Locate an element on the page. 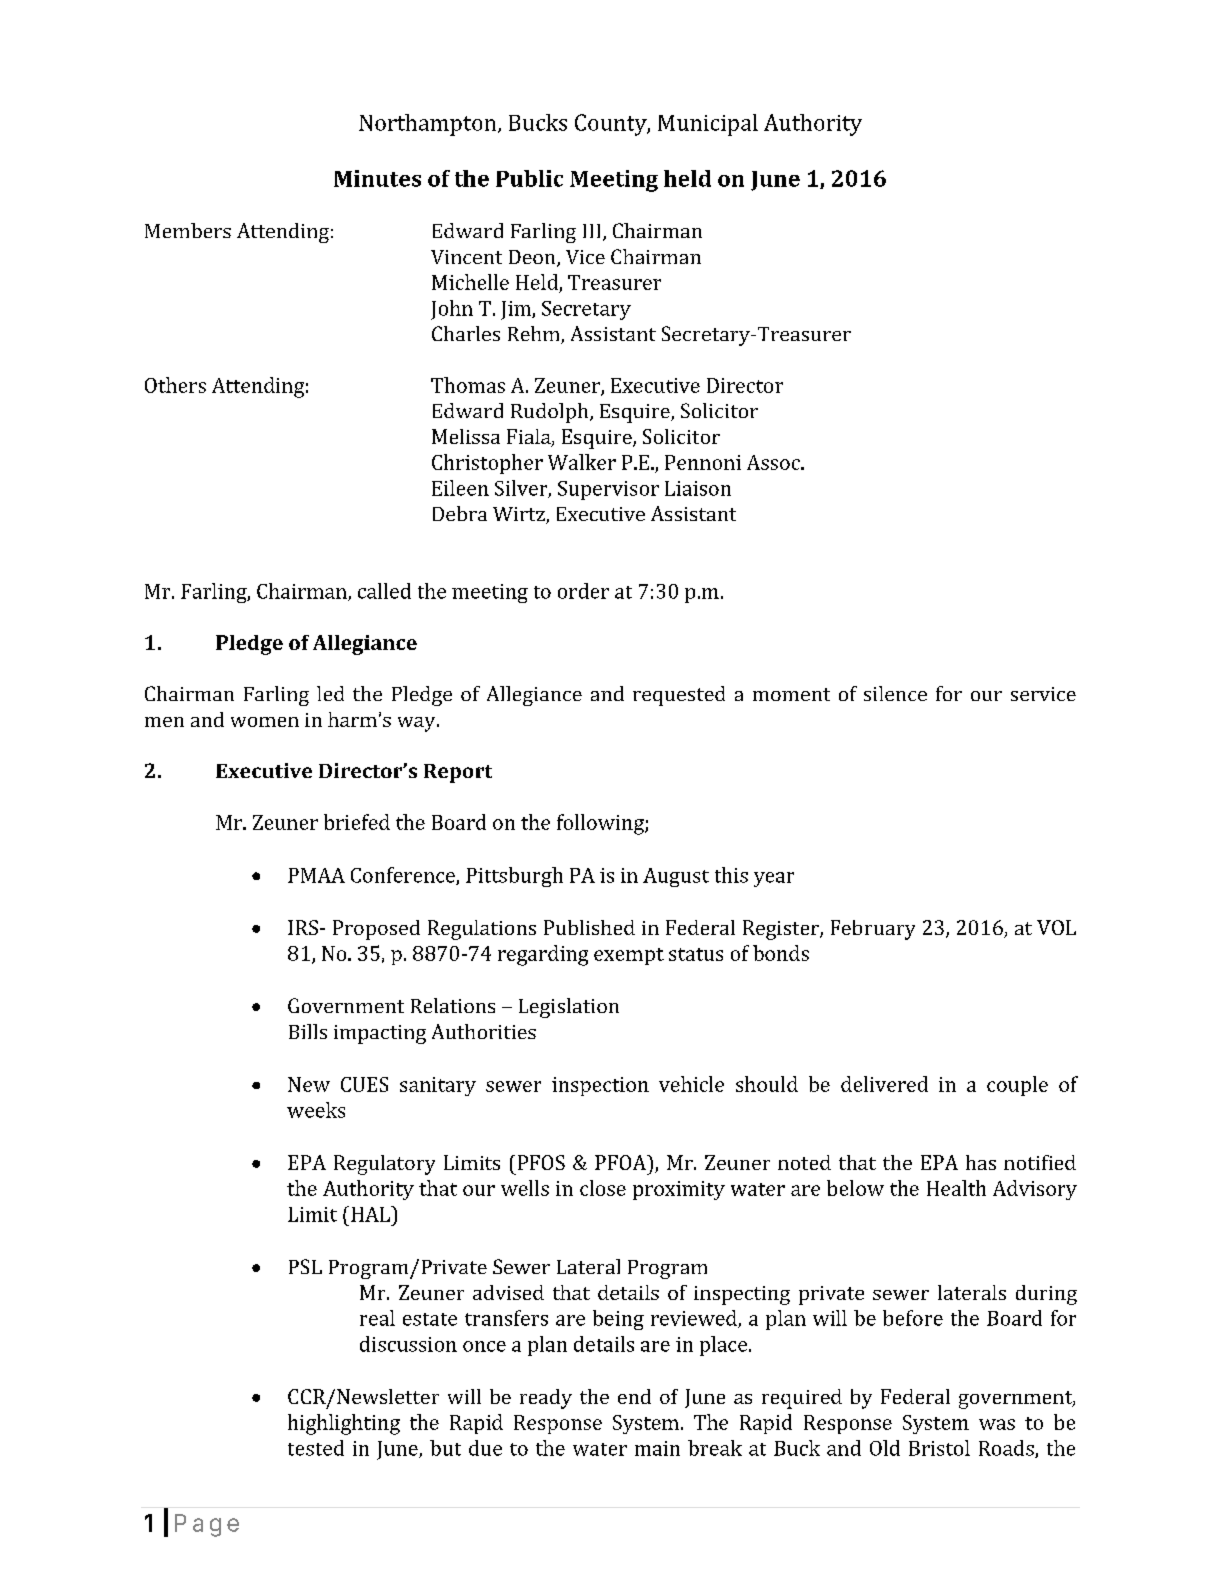 Image resolution: width=1220 pixels, height=1579 pixels. Supervisor is located at coordinates (608, 490).
